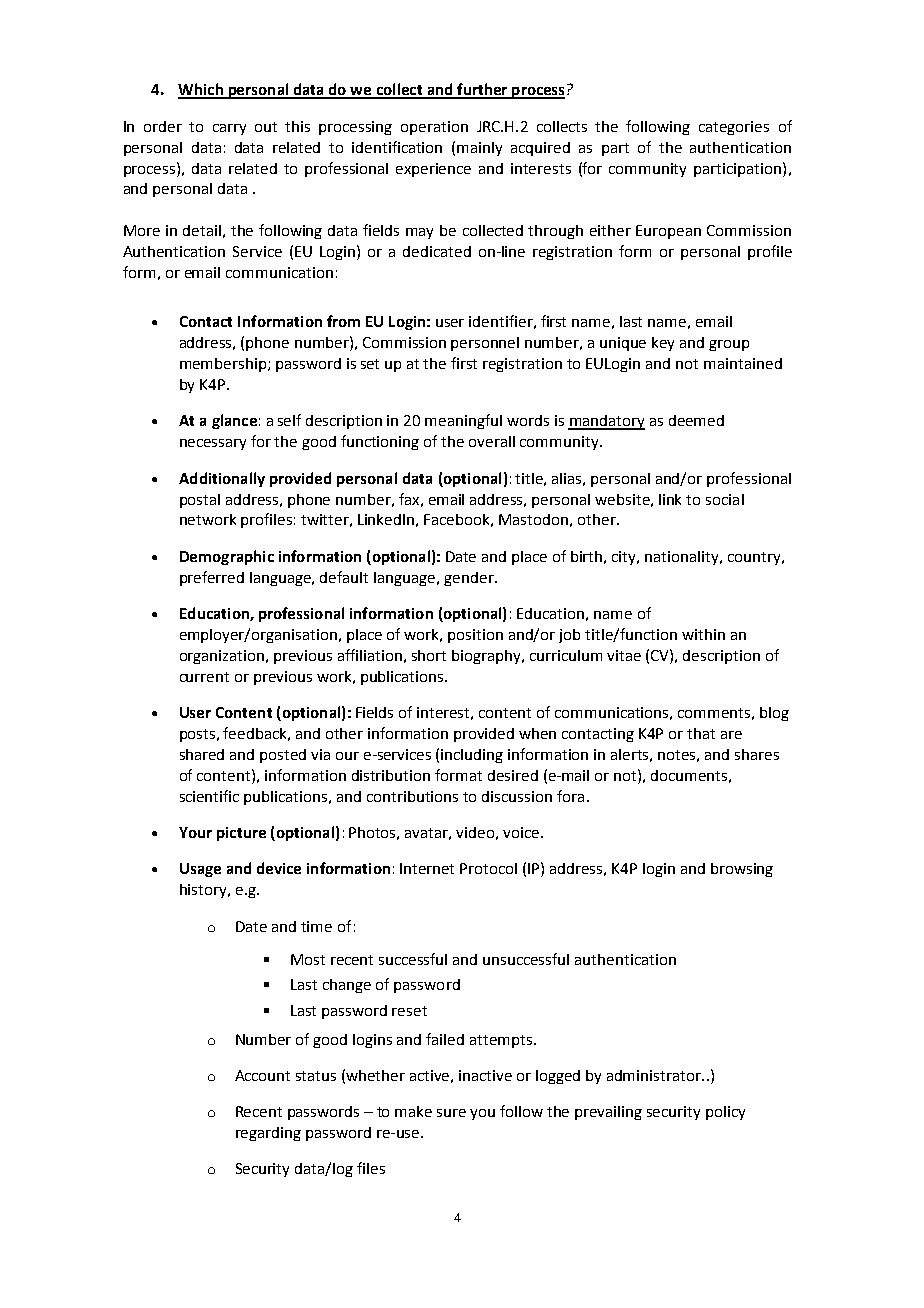 The image size is (924, 1308). I want to click on Account, so click(262, 1075).
